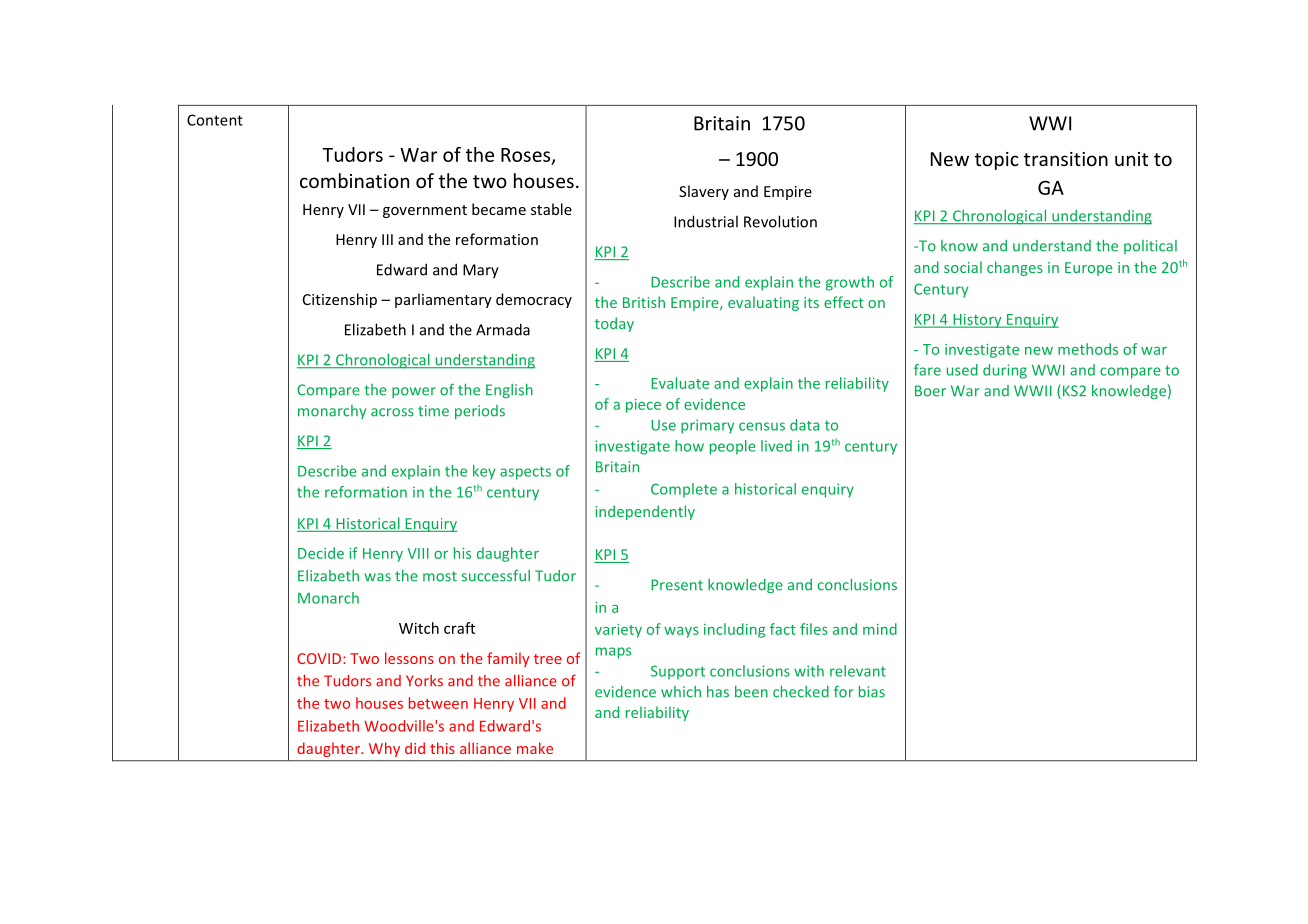 Image resolution: width=1308 pixels, height=924 pixels. I want to click on Content, so click(215, 120).
